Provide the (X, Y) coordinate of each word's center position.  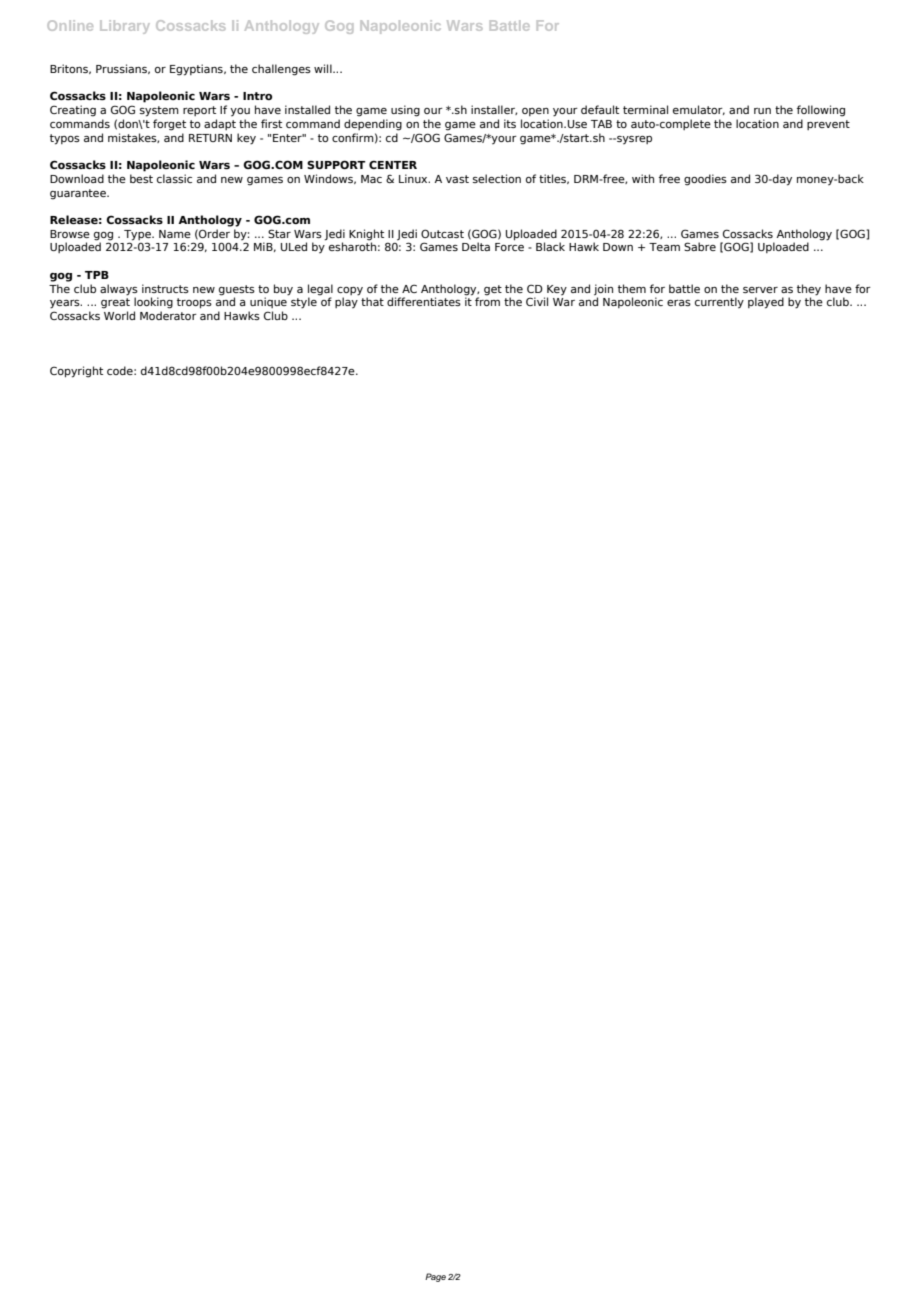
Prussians (122, 69)
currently (719, 303)
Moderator (168, 315)
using (405, 111)
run (762, 111)
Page (435, 1277)
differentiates (424, 301)
